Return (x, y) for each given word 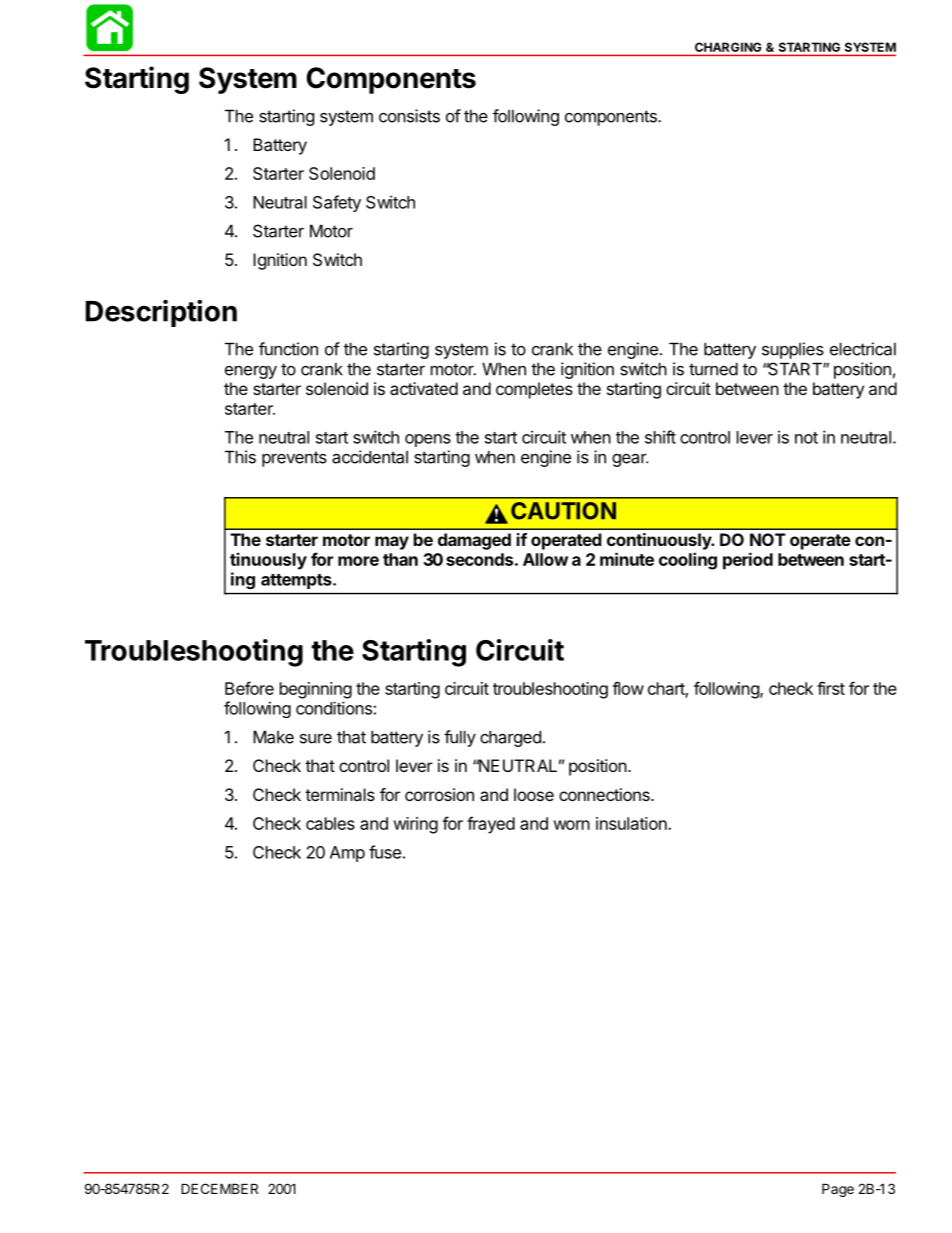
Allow (545, 559)
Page (838, 1190)
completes (534, 390)
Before (249, 688)
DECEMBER (219, 1188)
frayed (491, 825)
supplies (793, 350)
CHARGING (728, 47)
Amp (347, 854)
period (748, 561)
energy (251, 372)
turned (713, 369)
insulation (632, 823)
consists (409, 116)
